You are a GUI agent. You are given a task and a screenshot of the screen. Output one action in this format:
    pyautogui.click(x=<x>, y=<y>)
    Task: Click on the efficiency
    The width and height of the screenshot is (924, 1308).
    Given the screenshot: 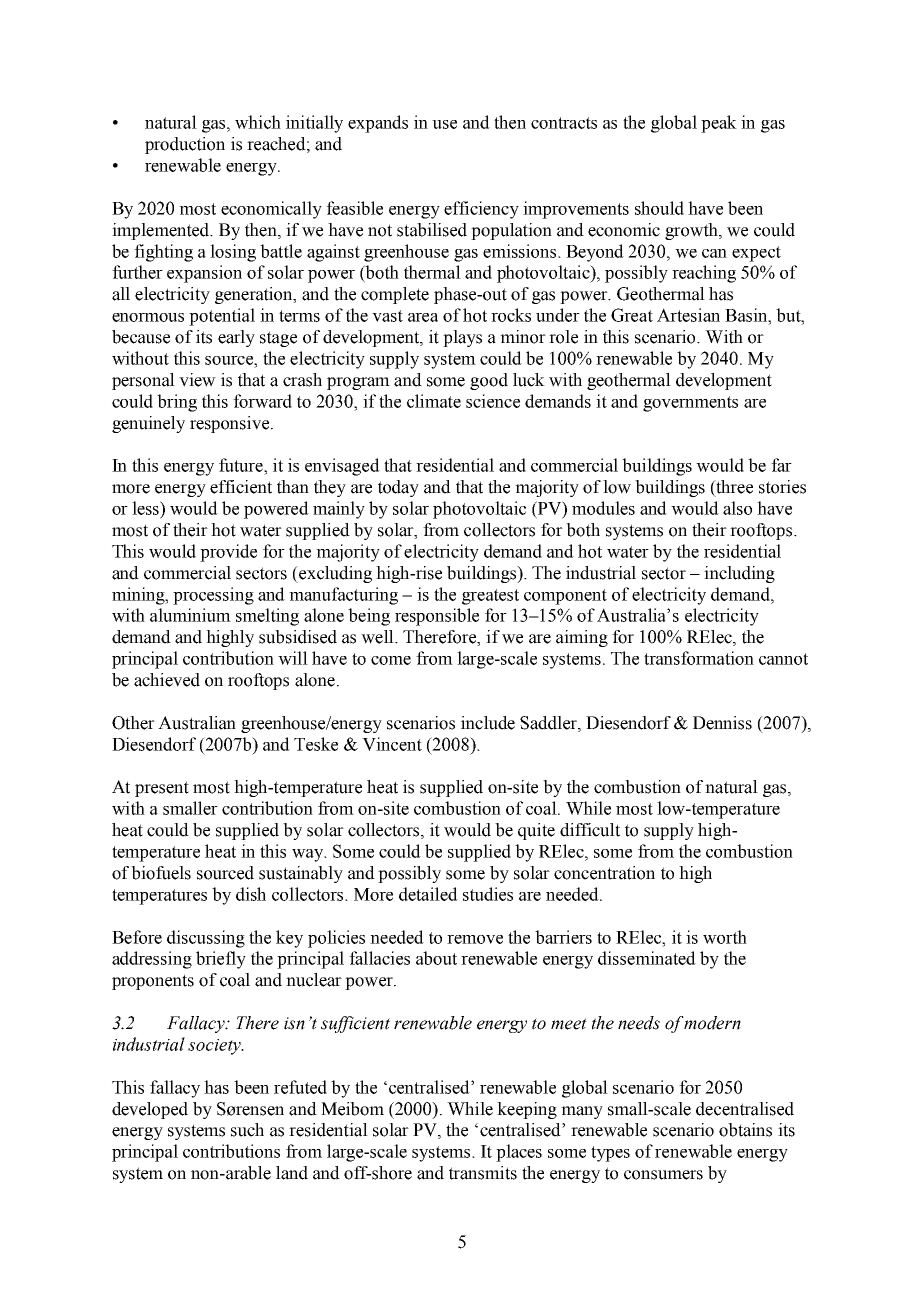 What is the action you would take?
    pyautogui.click(x=481, y=210)
